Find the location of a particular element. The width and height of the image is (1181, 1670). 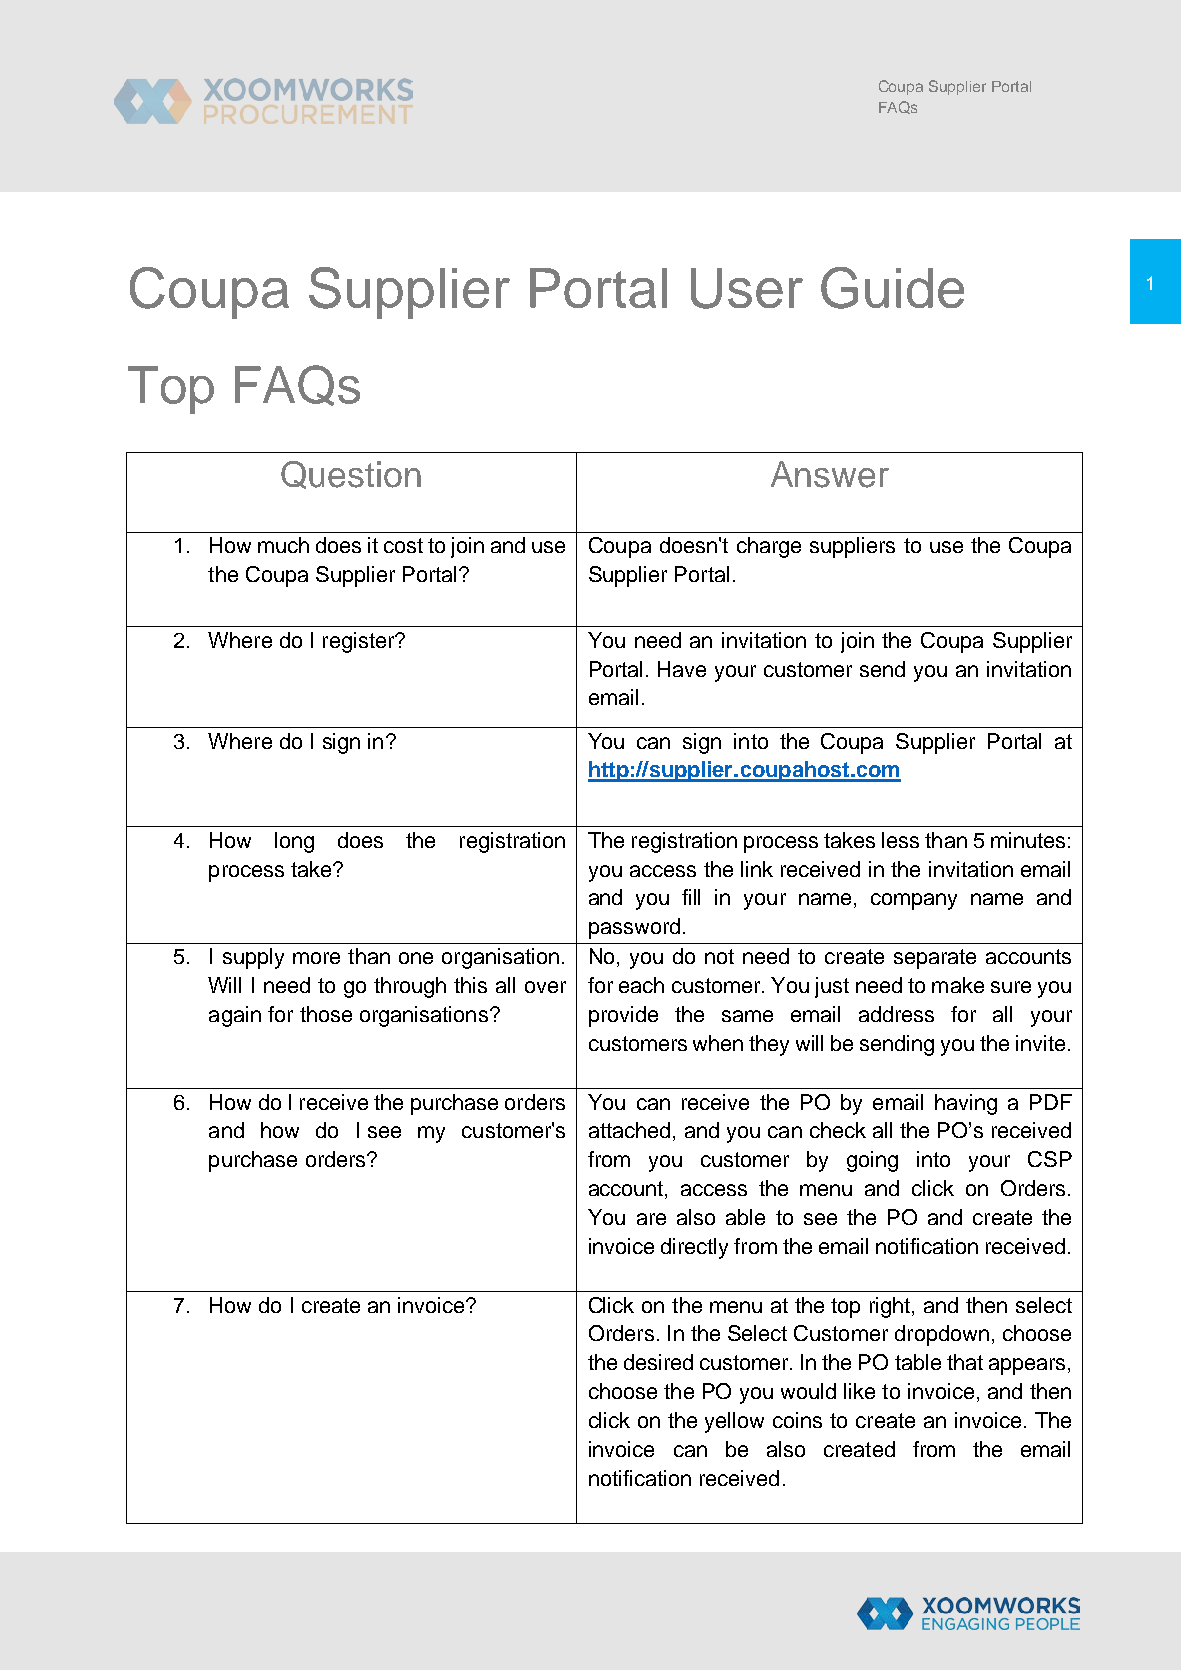

desired is located at coordinates (658, 1362).
